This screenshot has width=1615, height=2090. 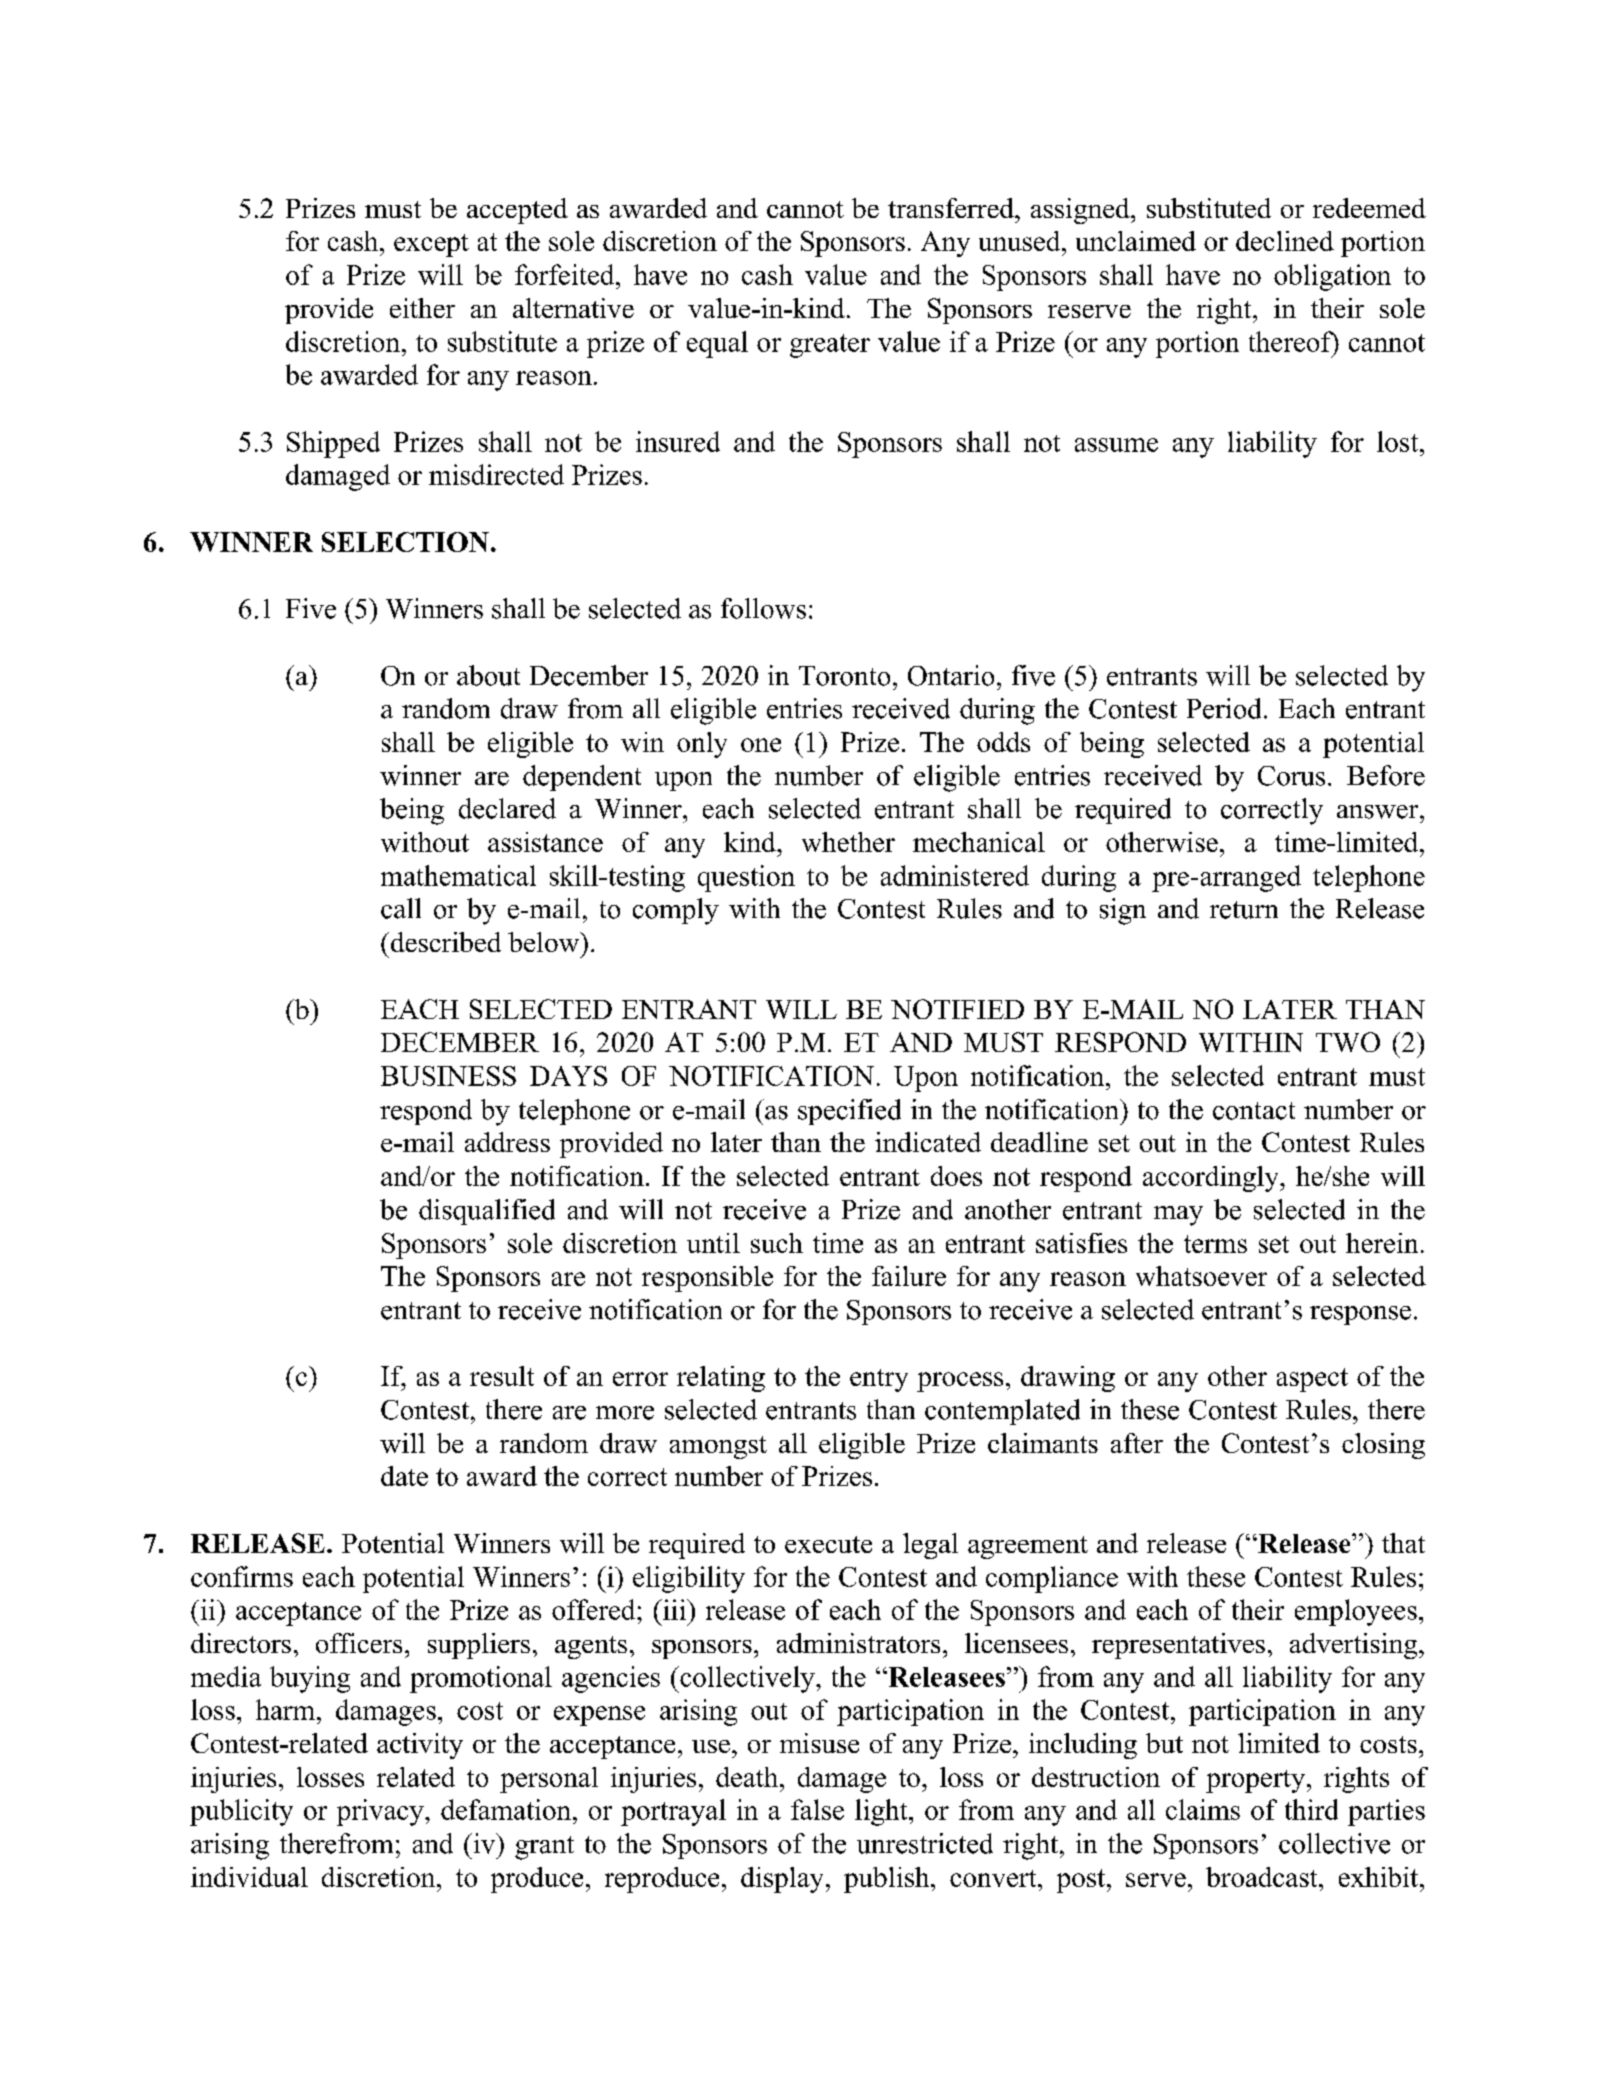 I want to click on TWO, so click(x=1348, y=1042).
